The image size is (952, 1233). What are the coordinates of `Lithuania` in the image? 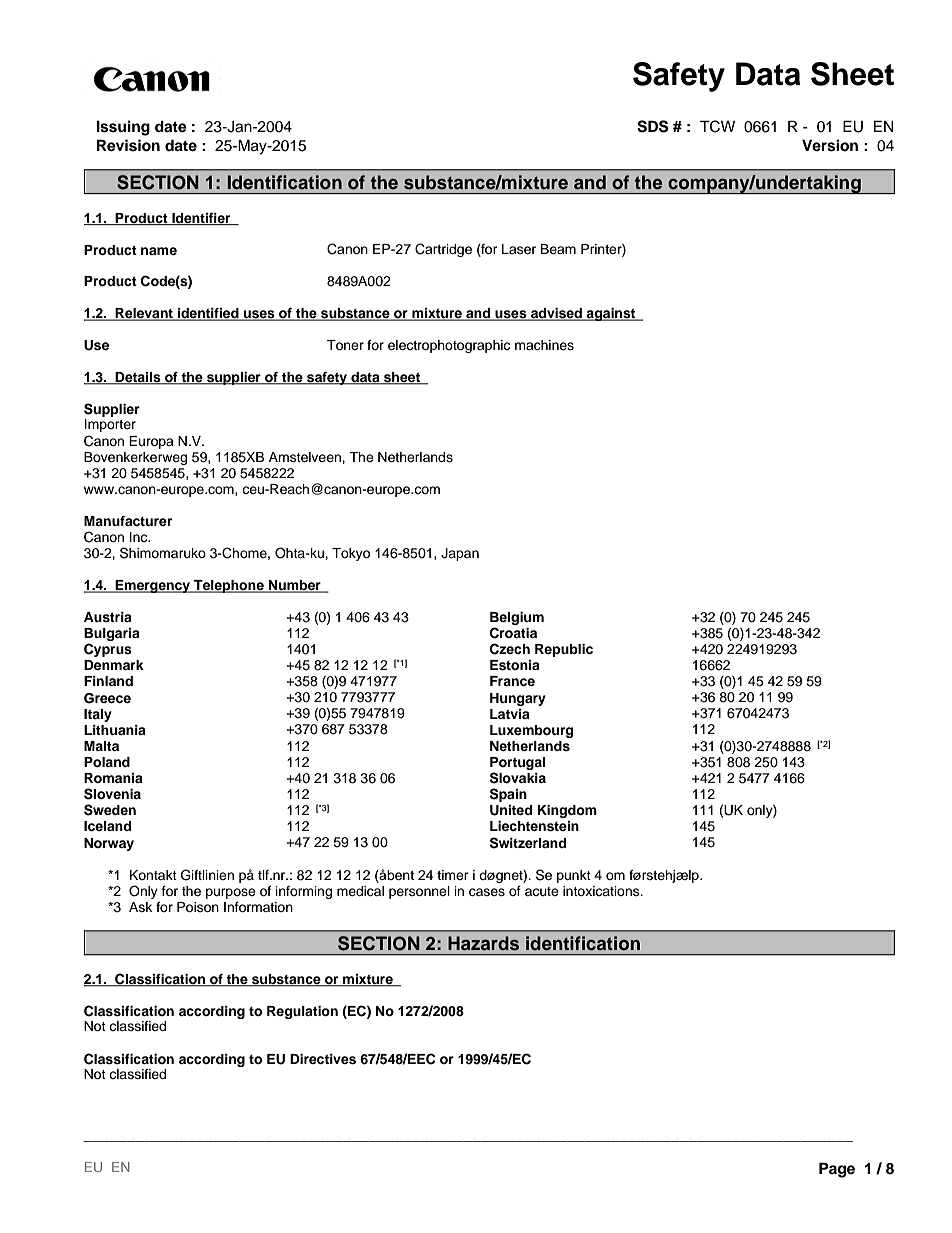 It's located at (115, 730).
